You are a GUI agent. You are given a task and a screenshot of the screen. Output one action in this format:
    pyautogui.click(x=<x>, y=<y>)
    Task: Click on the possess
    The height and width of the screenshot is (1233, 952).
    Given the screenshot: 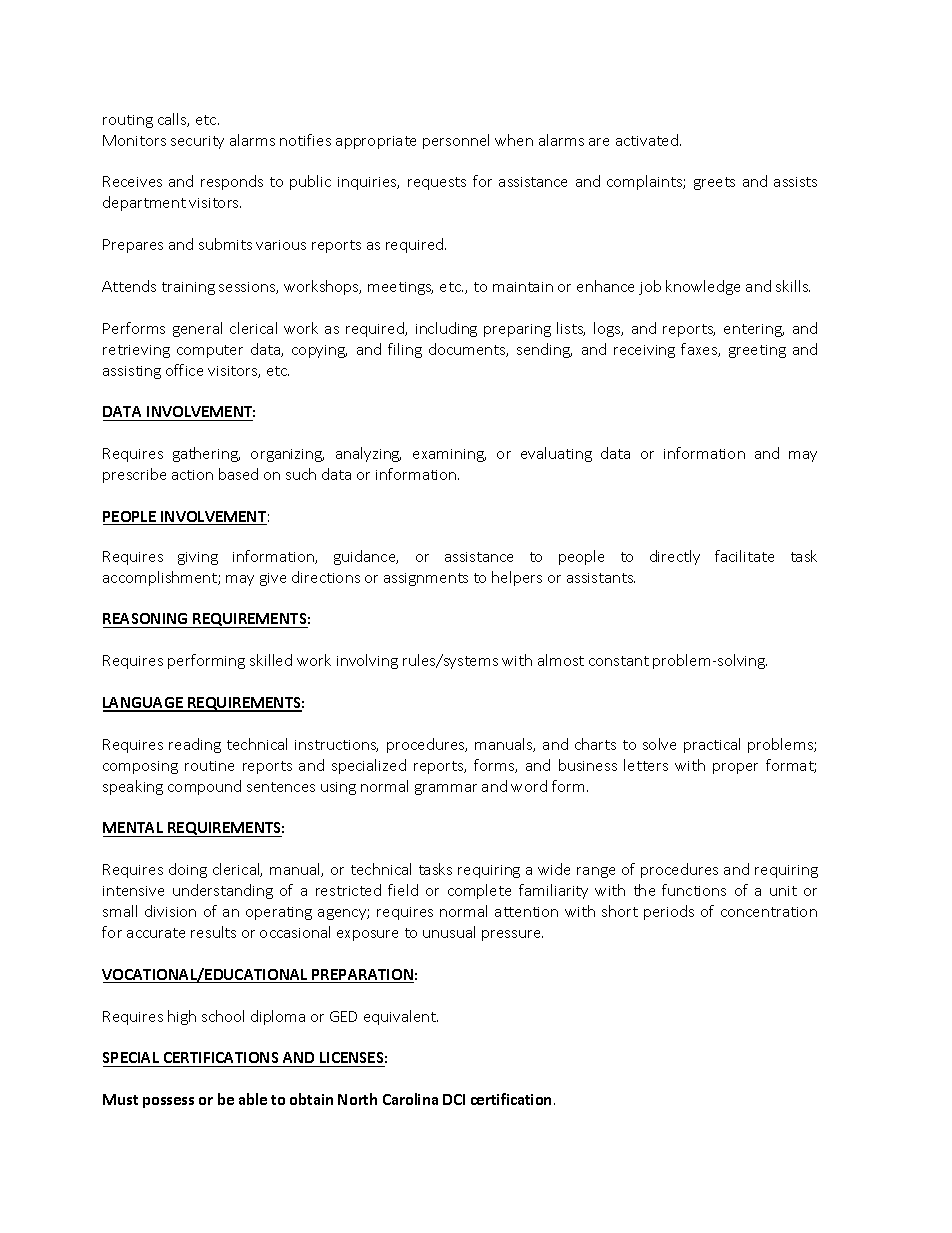 What is the action you would take?
    pyautogui.click(x=168, y=1102)
